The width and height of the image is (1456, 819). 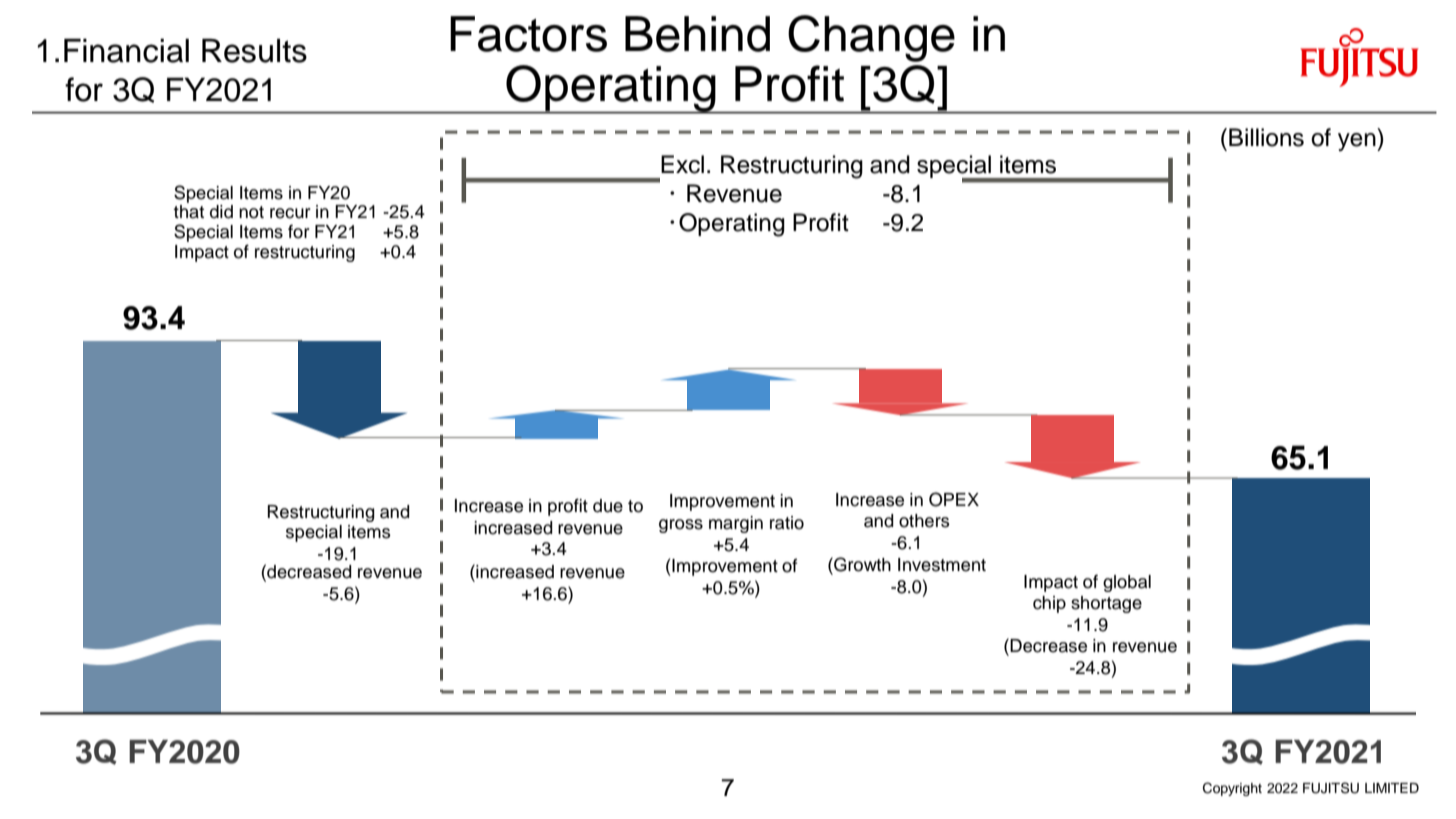 What do you see at coordinates (1232, 789) in the image?
I see `Copyright` at bounding box center [1232, 789].
